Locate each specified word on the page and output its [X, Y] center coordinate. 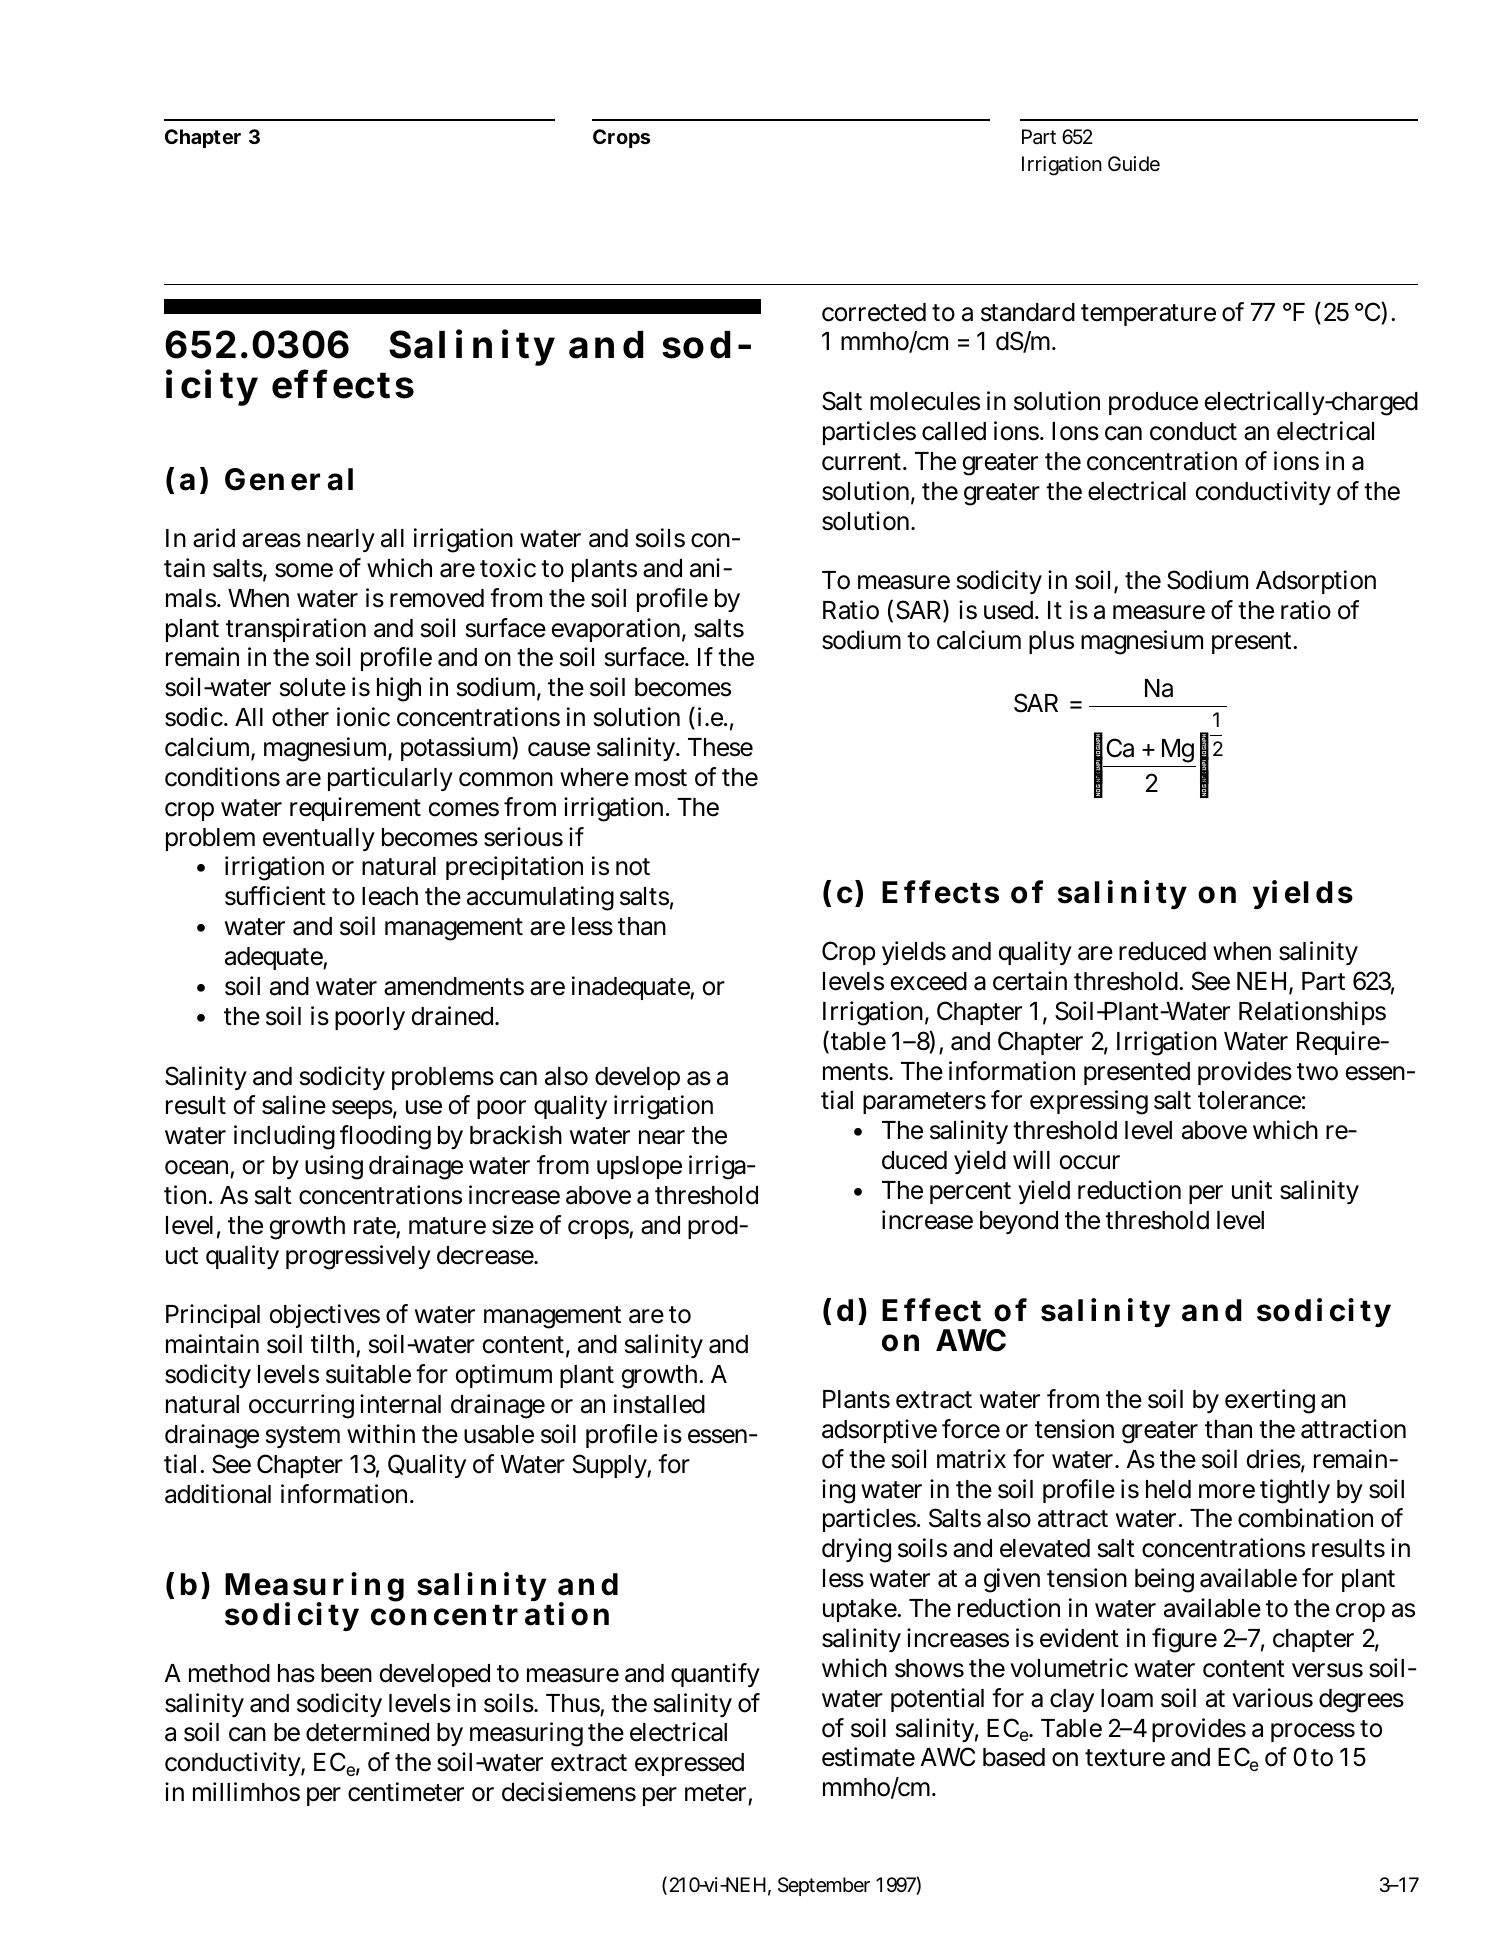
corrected [874, 312]
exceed [929, 981]
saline [294, 1105]
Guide [1134, 163]
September [824, 1886]
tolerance [1251, 1100]
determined [367, 1732]
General [289, 479]
